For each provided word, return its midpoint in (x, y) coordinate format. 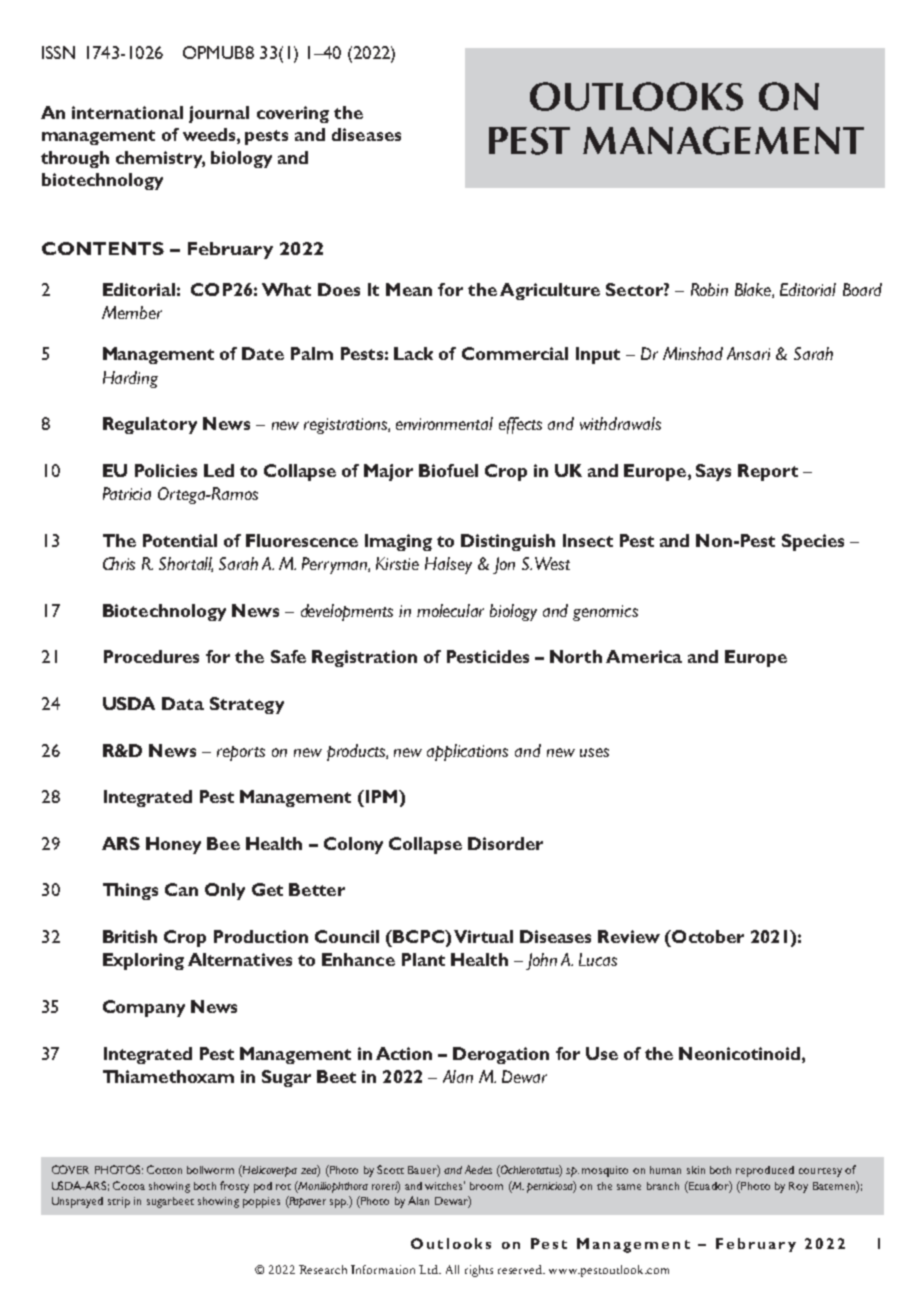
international (127, 112)
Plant (423, 959)
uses (594, 752)
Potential (180, 540)
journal (219, 114)
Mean (409, 289)
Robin (709, 289)
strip (119, 1202)
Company (144, 1008)
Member (132, 312)
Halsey (448, 565)
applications (467, 752)
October (707, 936)
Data (183, 703)
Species (813, 542)
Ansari (748, 353)
